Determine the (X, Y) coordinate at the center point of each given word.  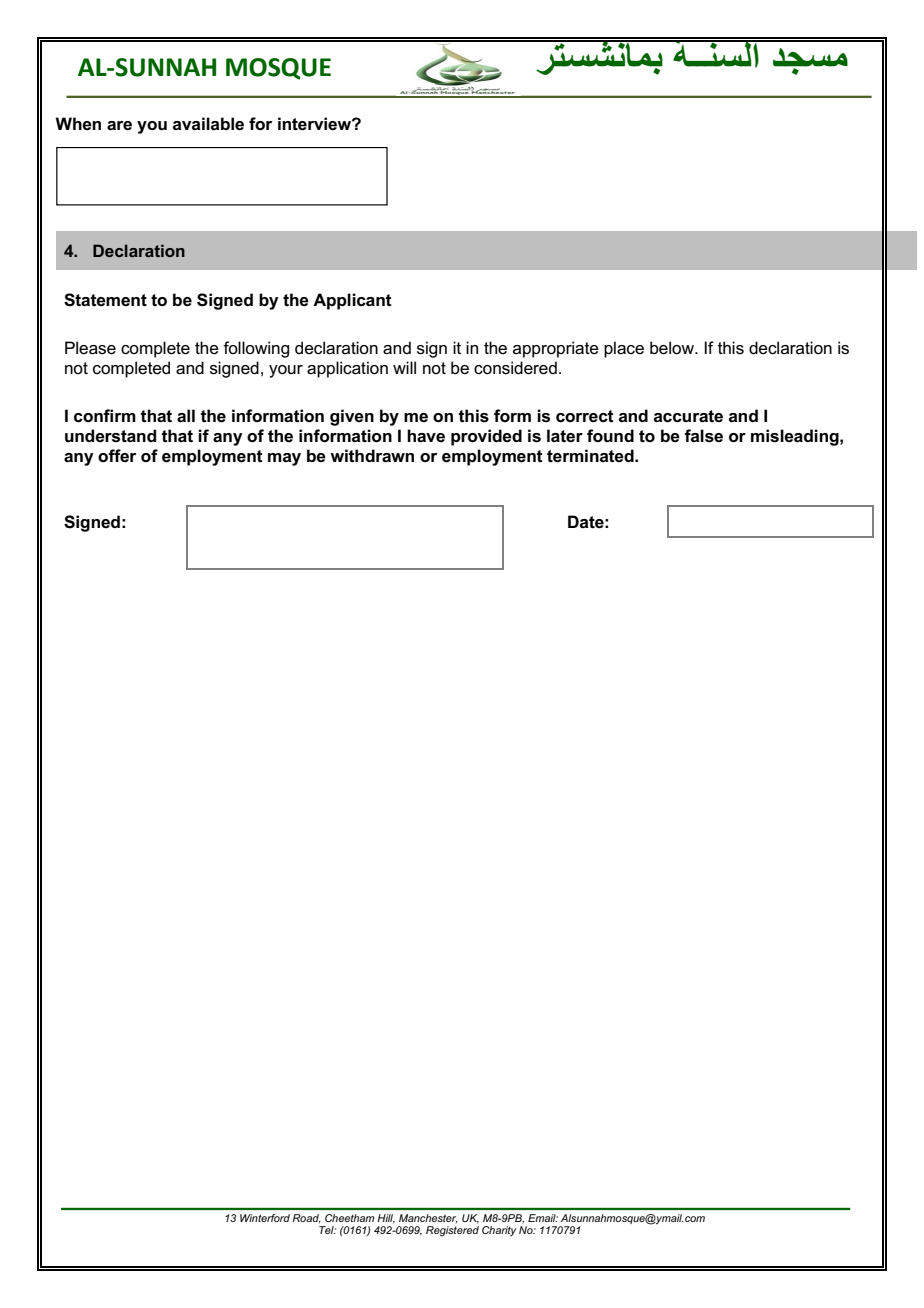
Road (307, 1218)
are (119, 126)
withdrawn (372, 456)
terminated (591, 456)
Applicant (352, 301)
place (624, 349)
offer (117, 456)
